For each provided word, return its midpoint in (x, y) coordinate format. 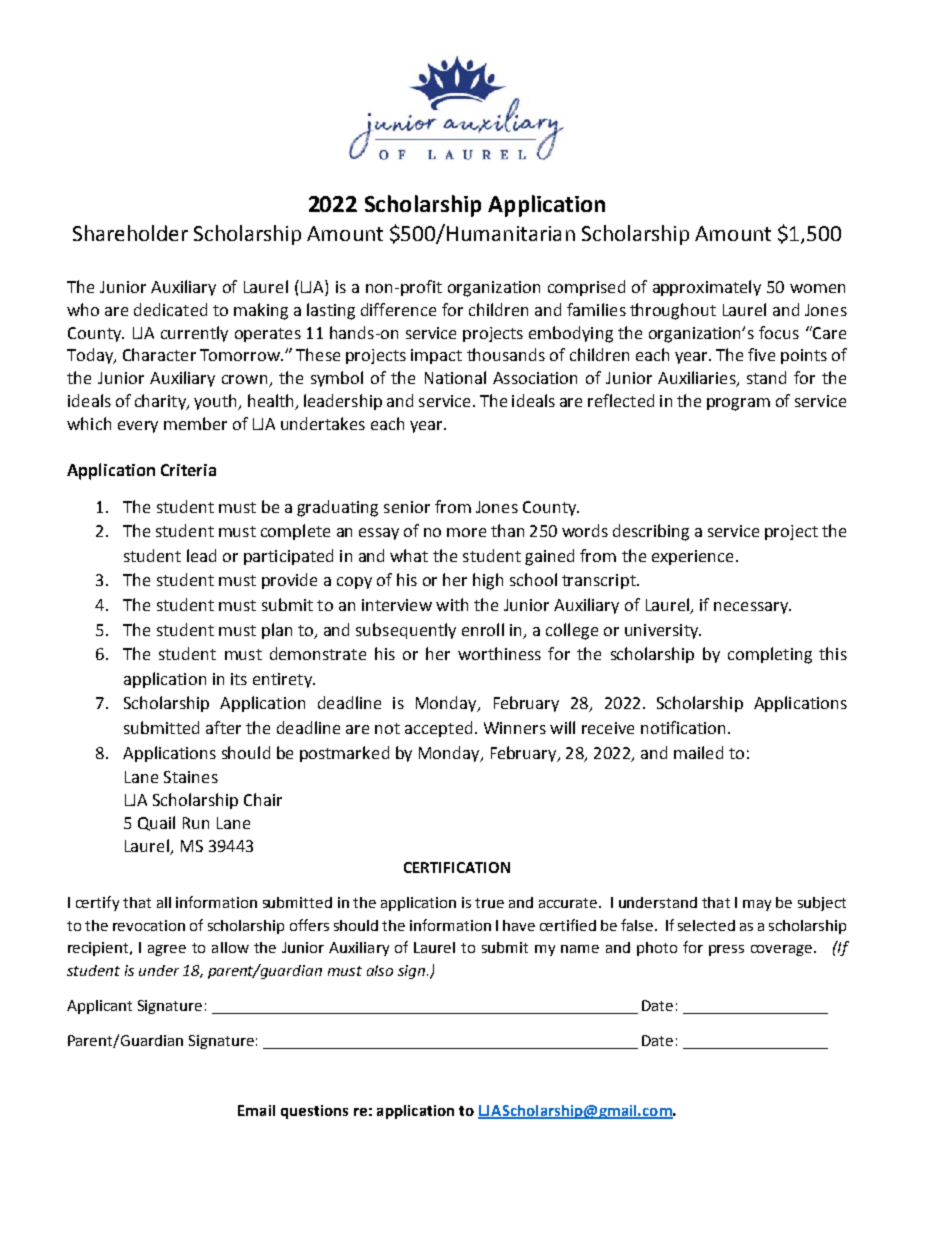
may (757, 905)
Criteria (188, 470)
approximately (707, 288)
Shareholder (130, 233)
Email (256, 1110)
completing (770, 655)
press (726, 950)
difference (398, 309)
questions (314, 1112)
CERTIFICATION (457, 867)
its (239, 679)
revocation (149, 925)
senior (407, 507)
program (738, 404)
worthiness (499, 653)
